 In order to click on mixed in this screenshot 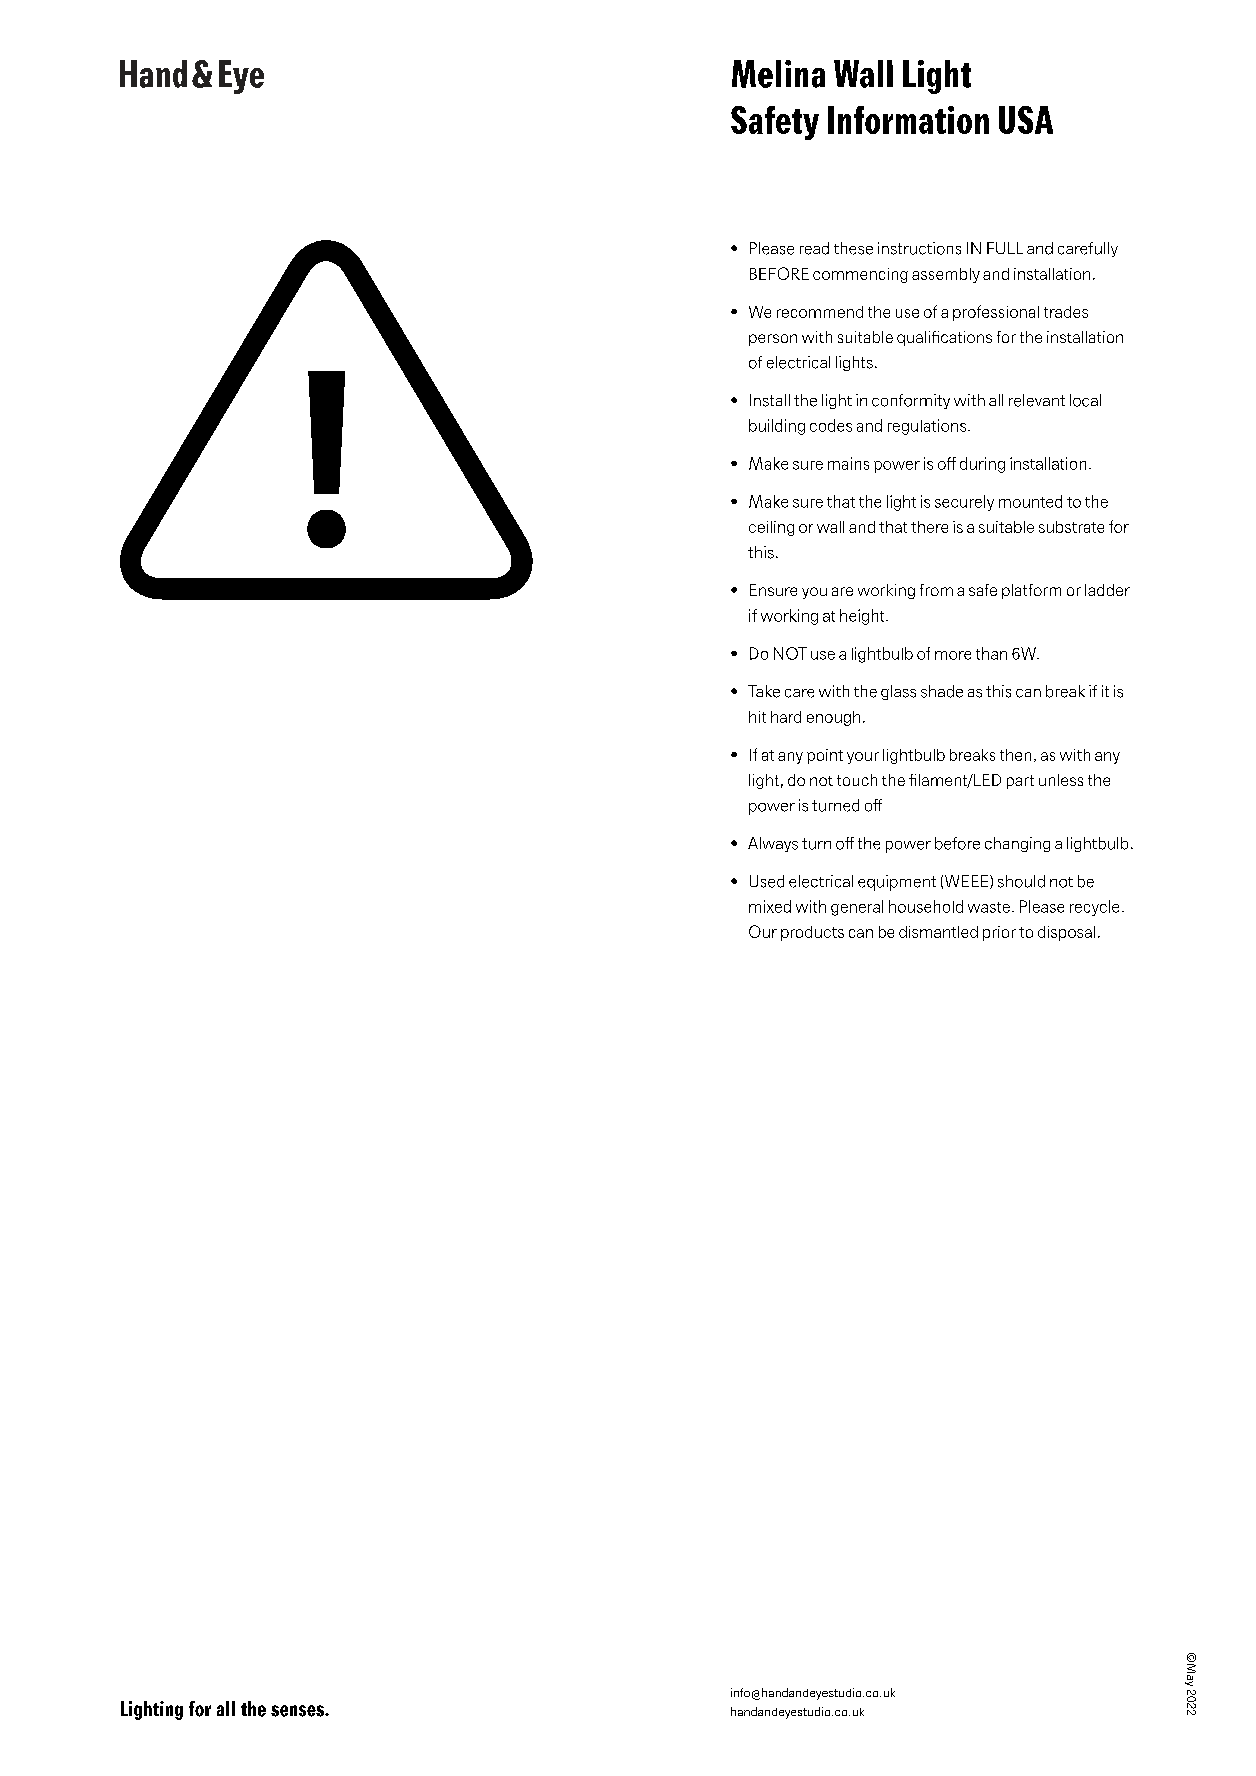, I will do `click(770, 906)`.
